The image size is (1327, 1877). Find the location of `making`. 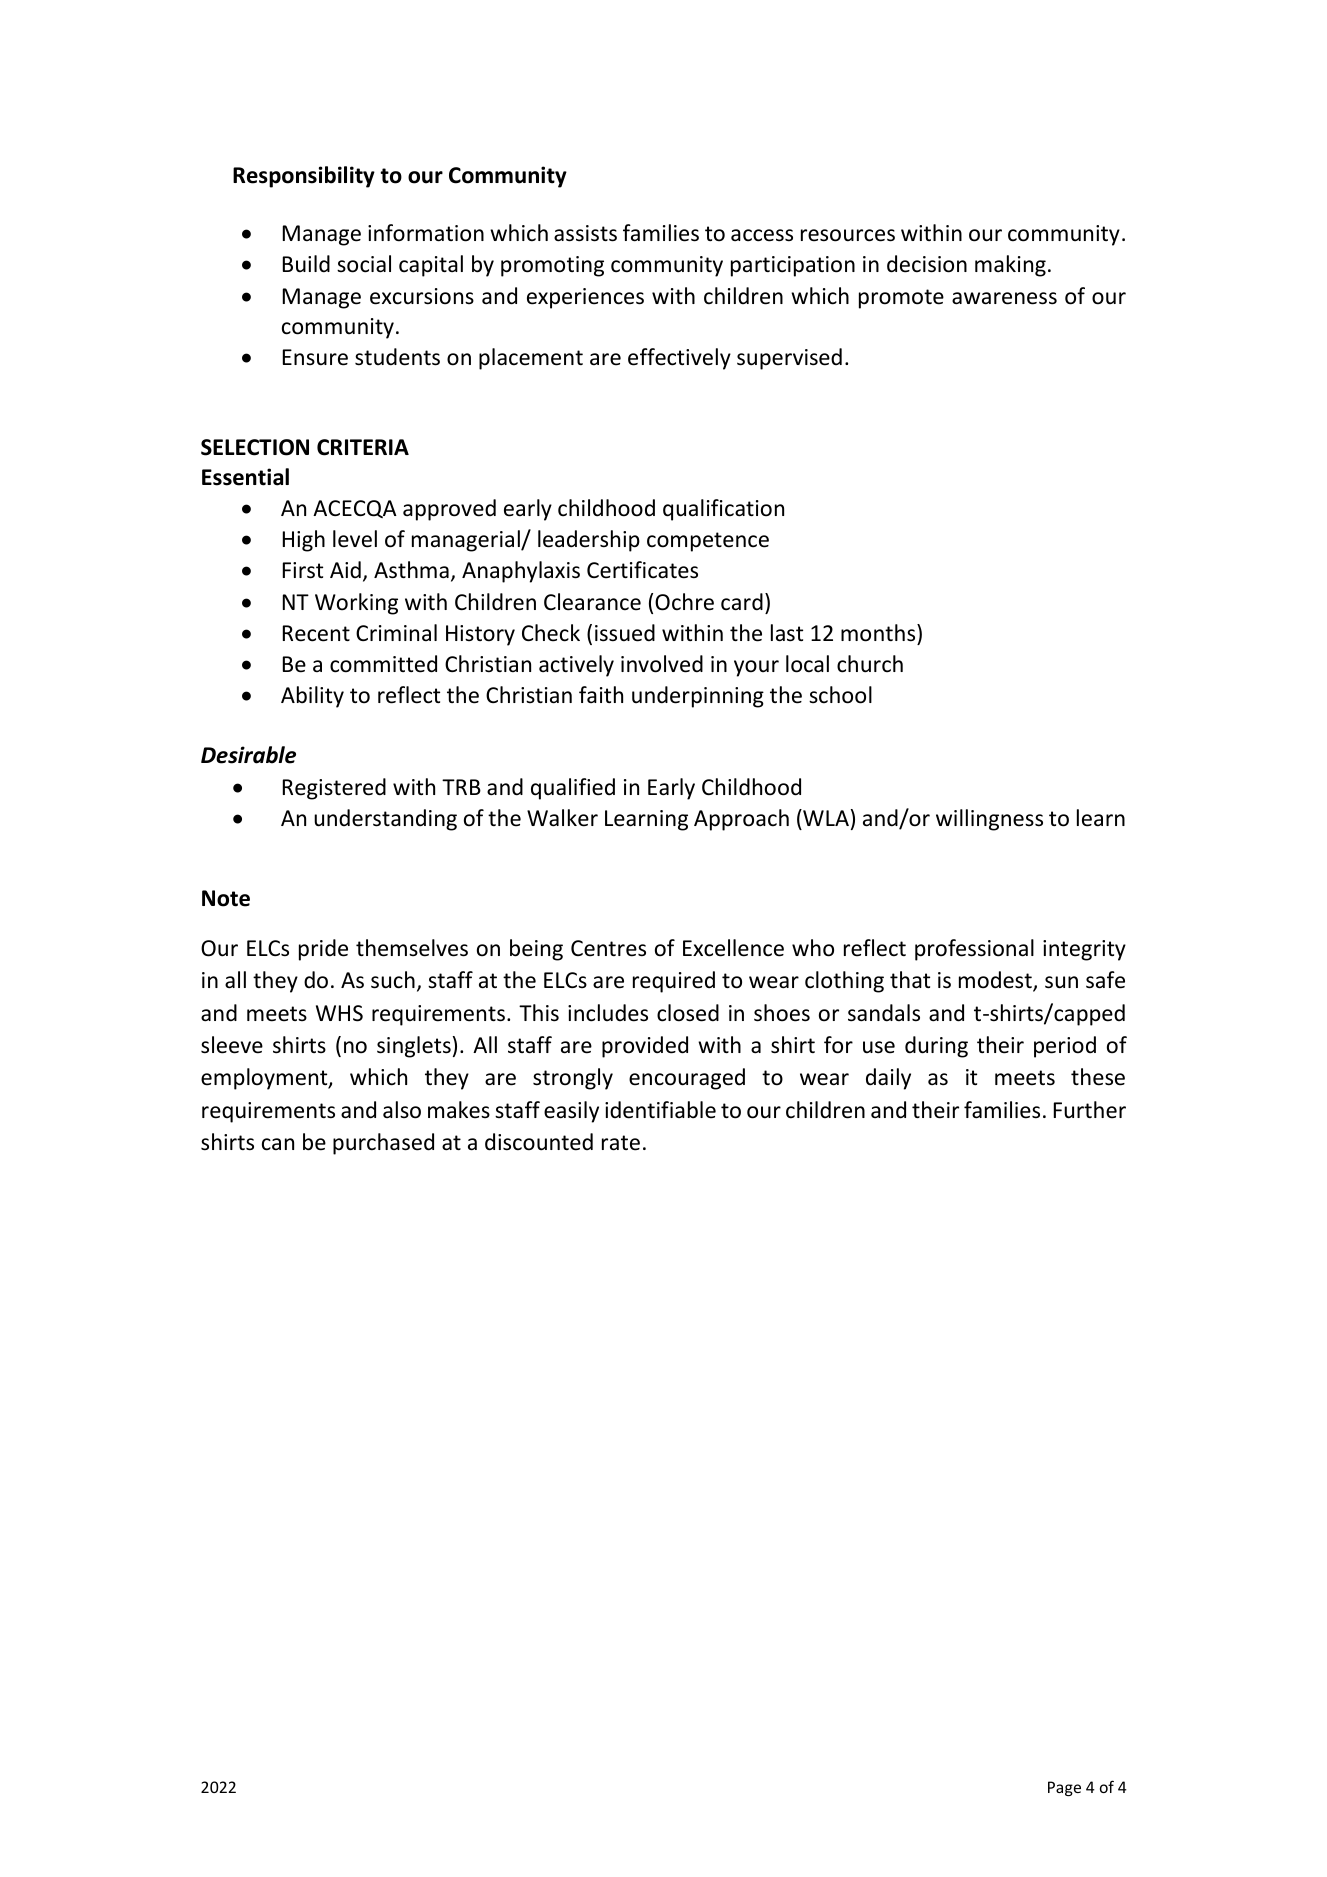

making is located at coordinates (1010, 266).
